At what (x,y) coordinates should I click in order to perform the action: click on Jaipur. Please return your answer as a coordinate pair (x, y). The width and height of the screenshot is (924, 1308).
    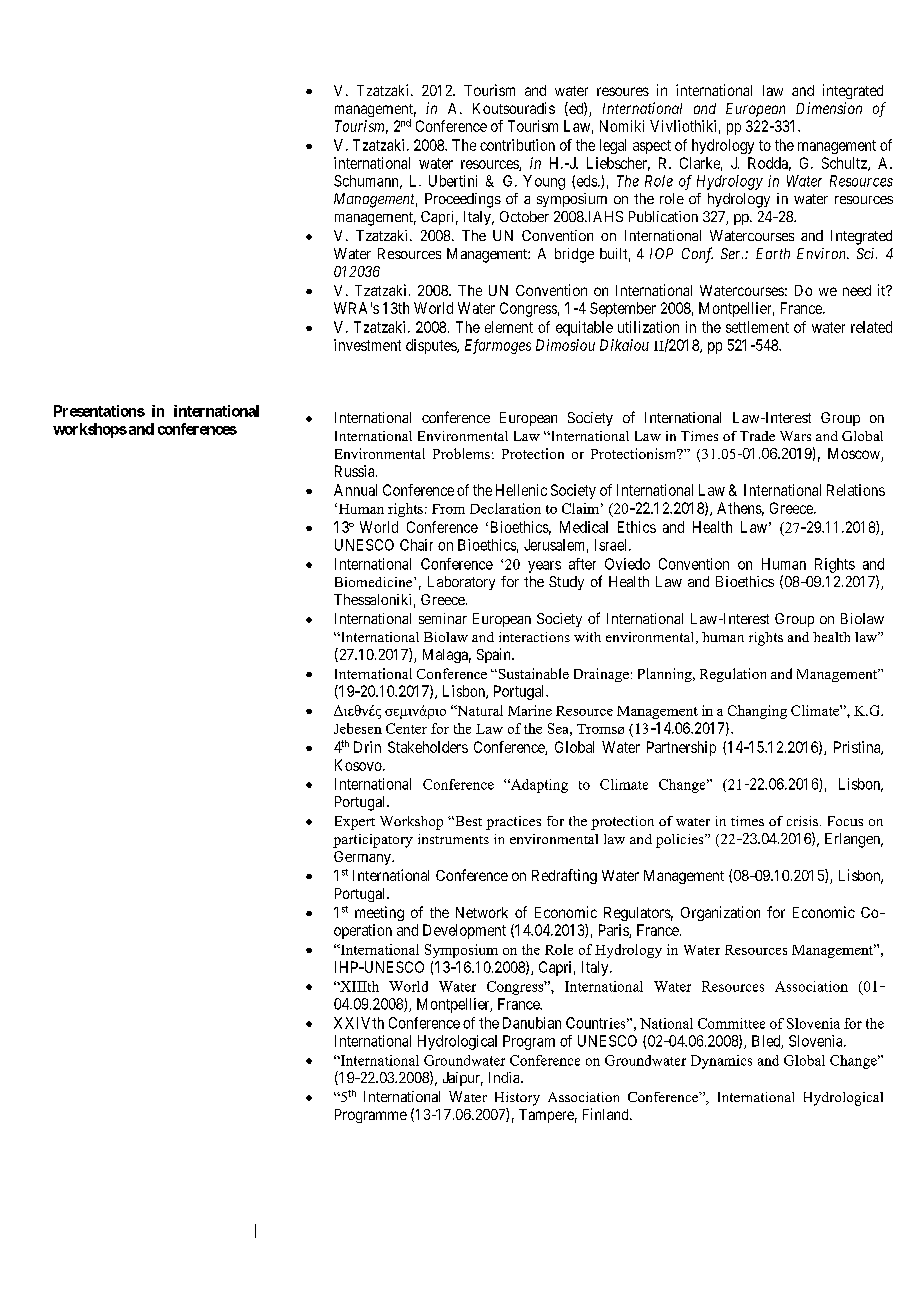
    Looking at the image, I should click on (463, 1079).
